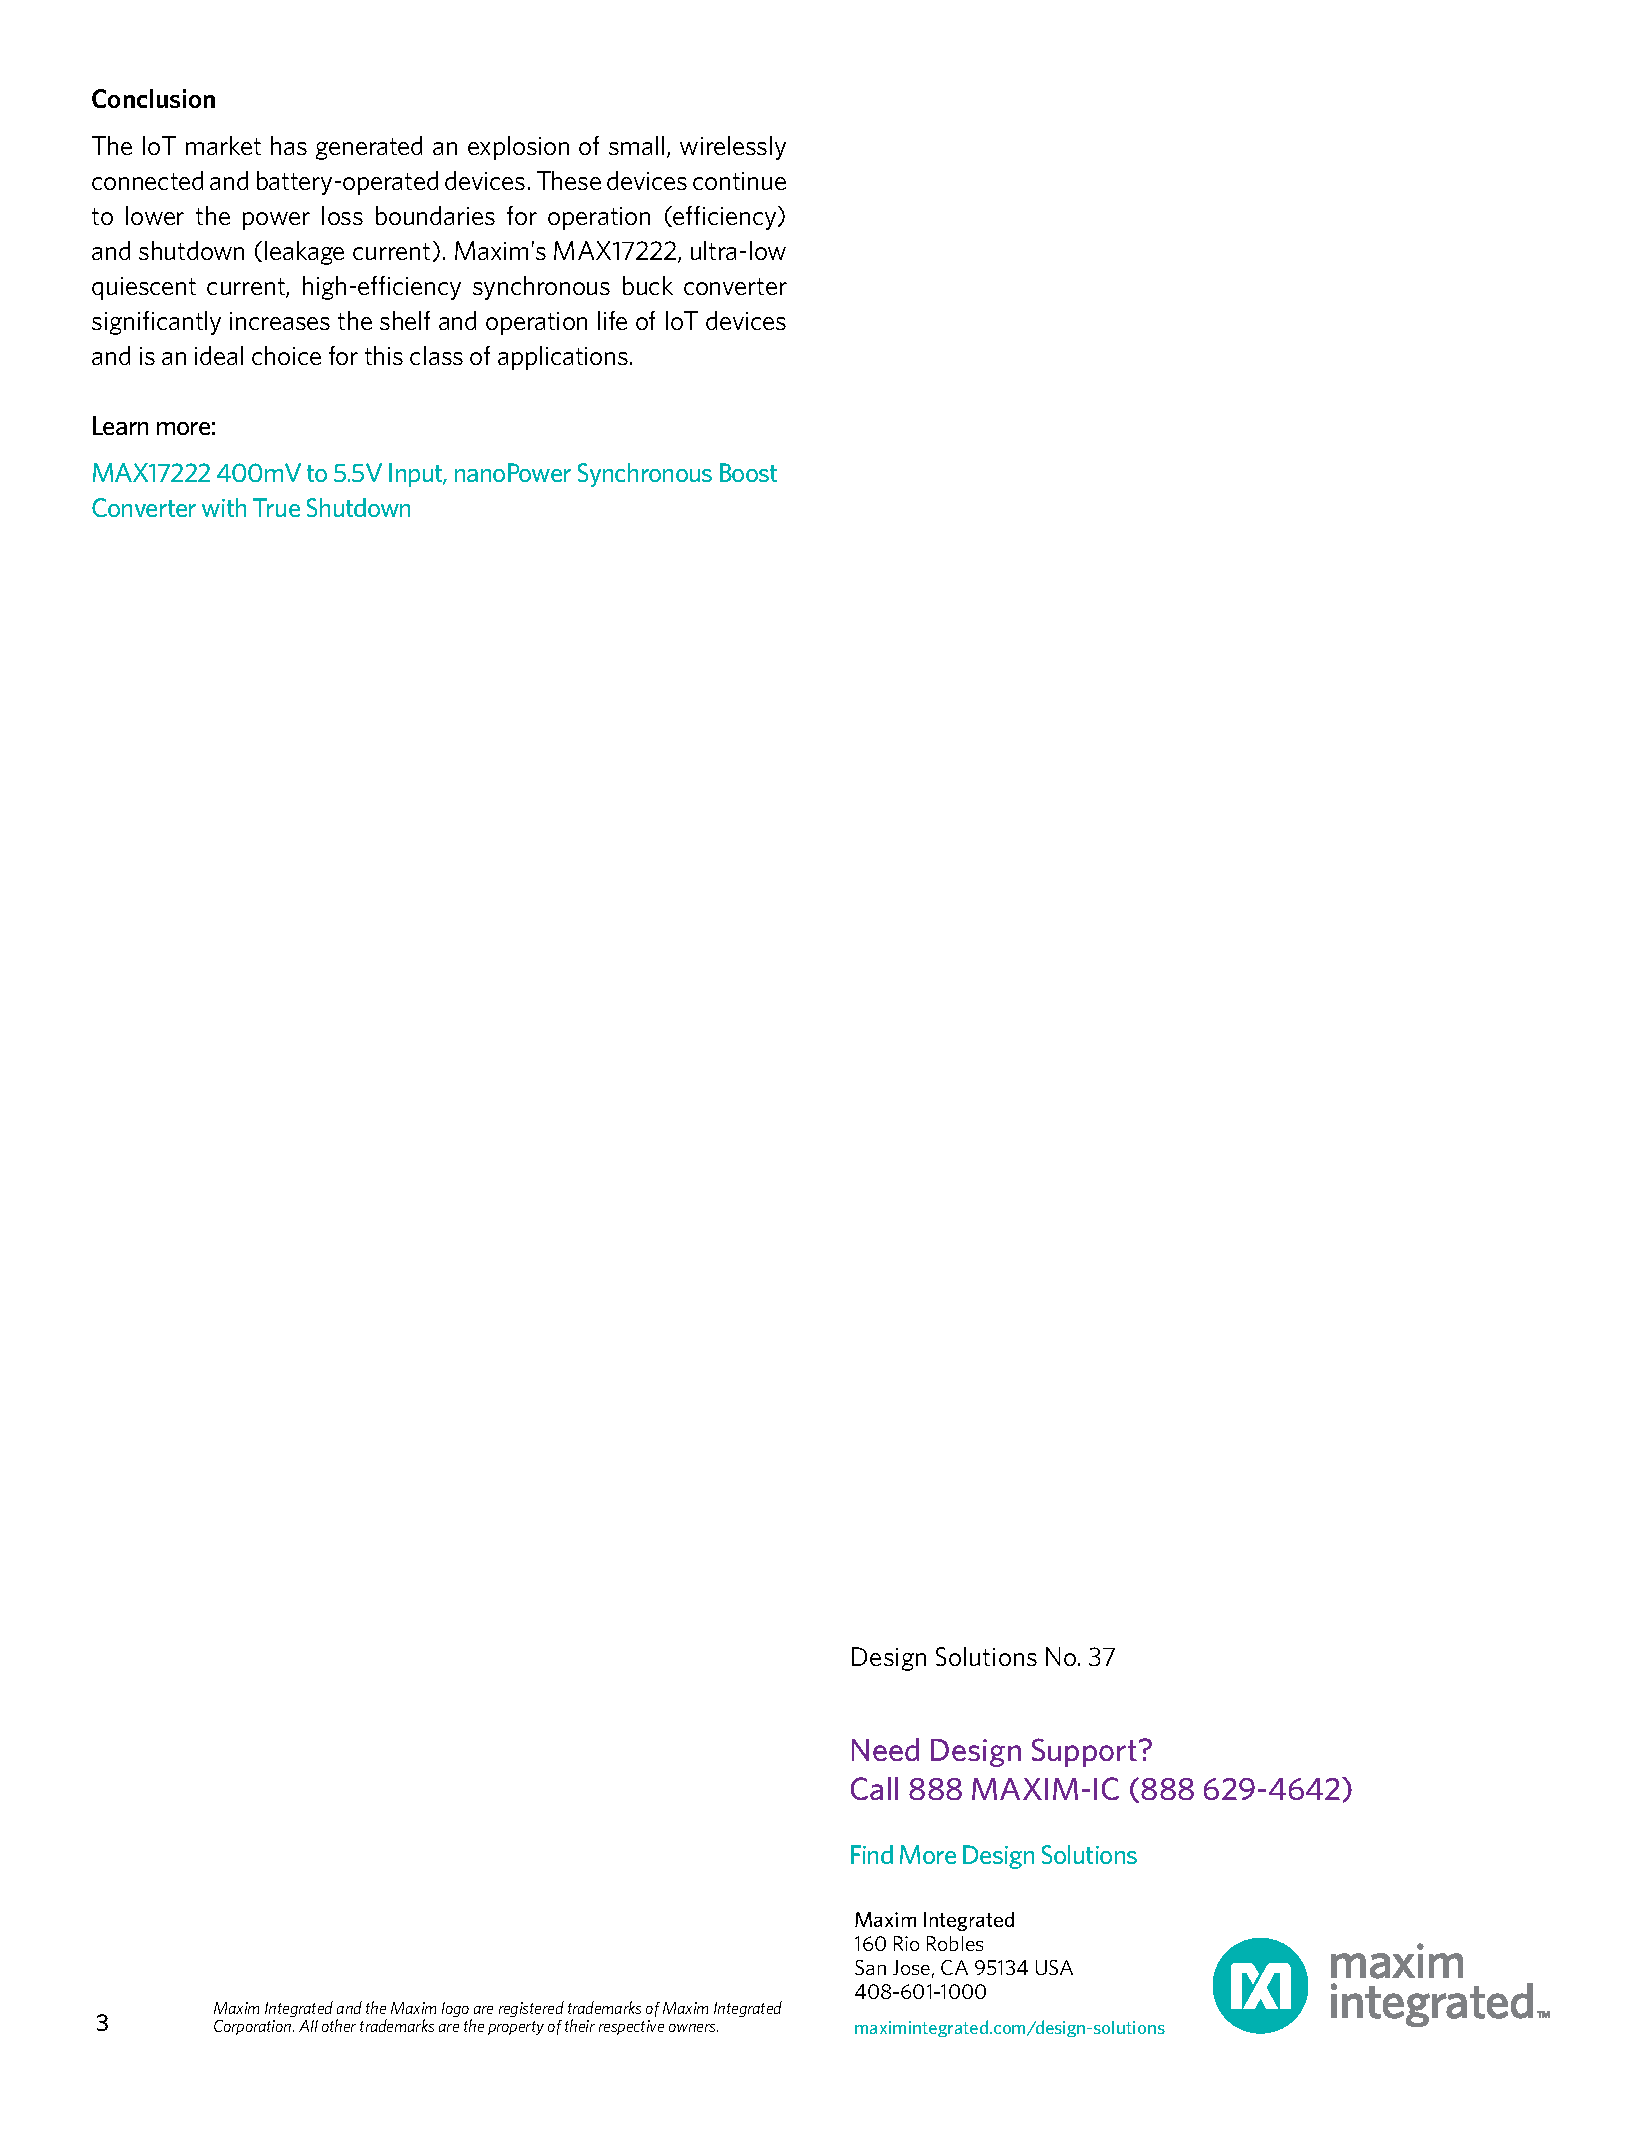  Describe the element at coordinates (885, 1749) in the screenshot. I see `Need` at that location.
